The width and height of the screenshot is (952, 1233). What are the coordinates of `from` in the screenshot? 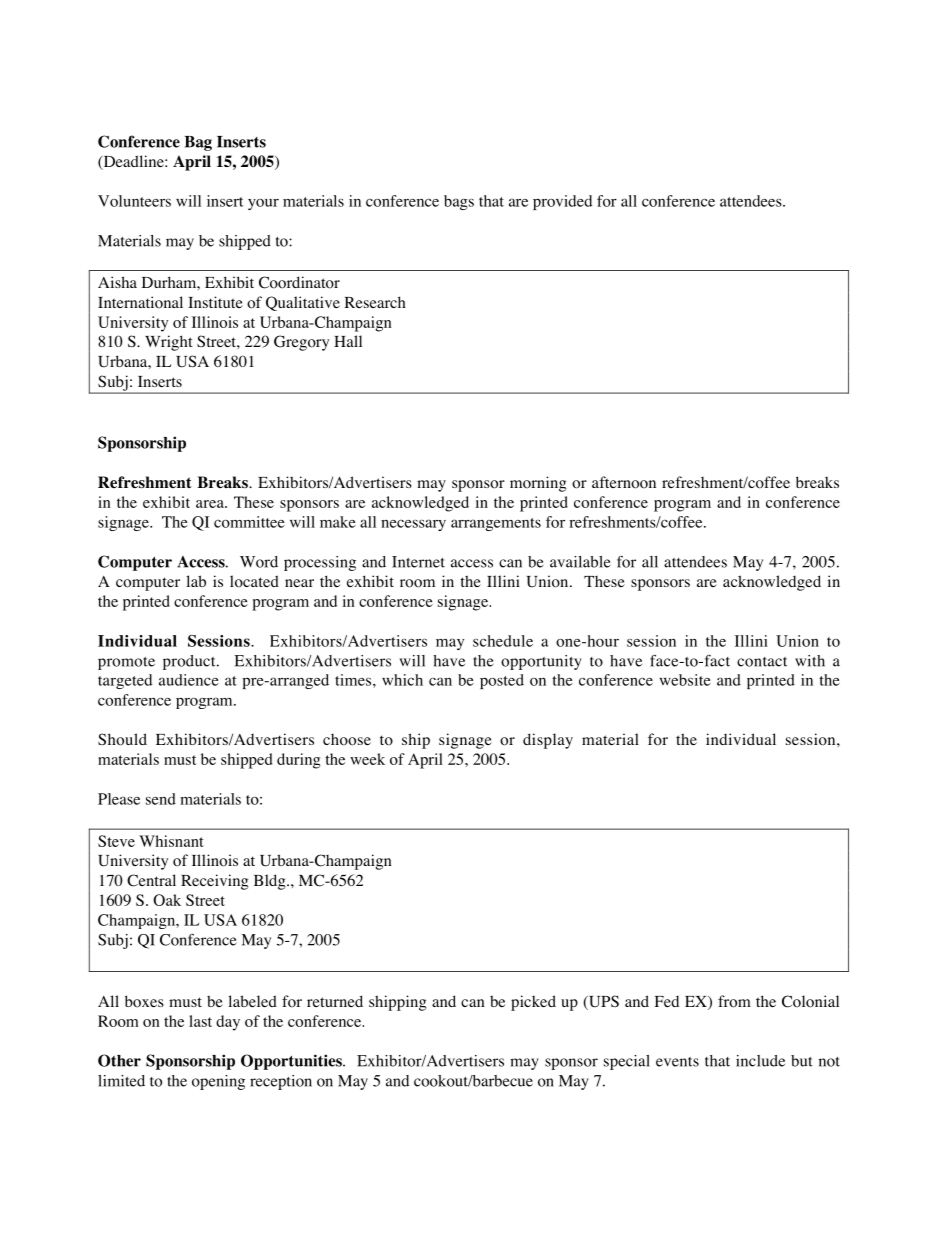 It's located at (734, 1001).
